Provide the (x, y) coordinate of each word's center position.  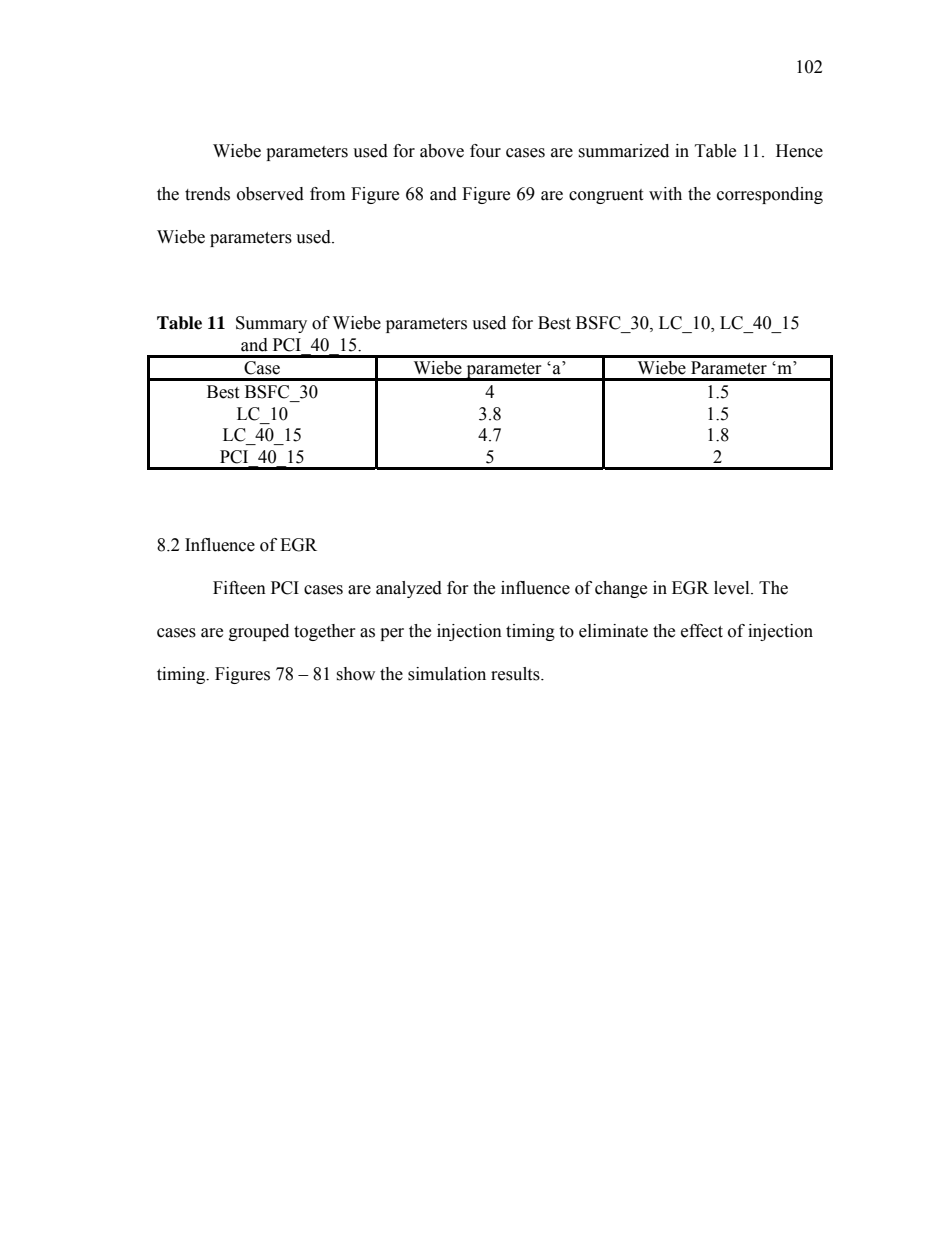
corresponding (770, 195)
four (485, 151)
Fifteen (239, 588)
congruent (606, 196)
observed (270, 194)
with (665, 194)
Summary (271, 324)
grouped (259, 632)
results (516, 674)
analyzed (409, 589)
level (733, 588)
